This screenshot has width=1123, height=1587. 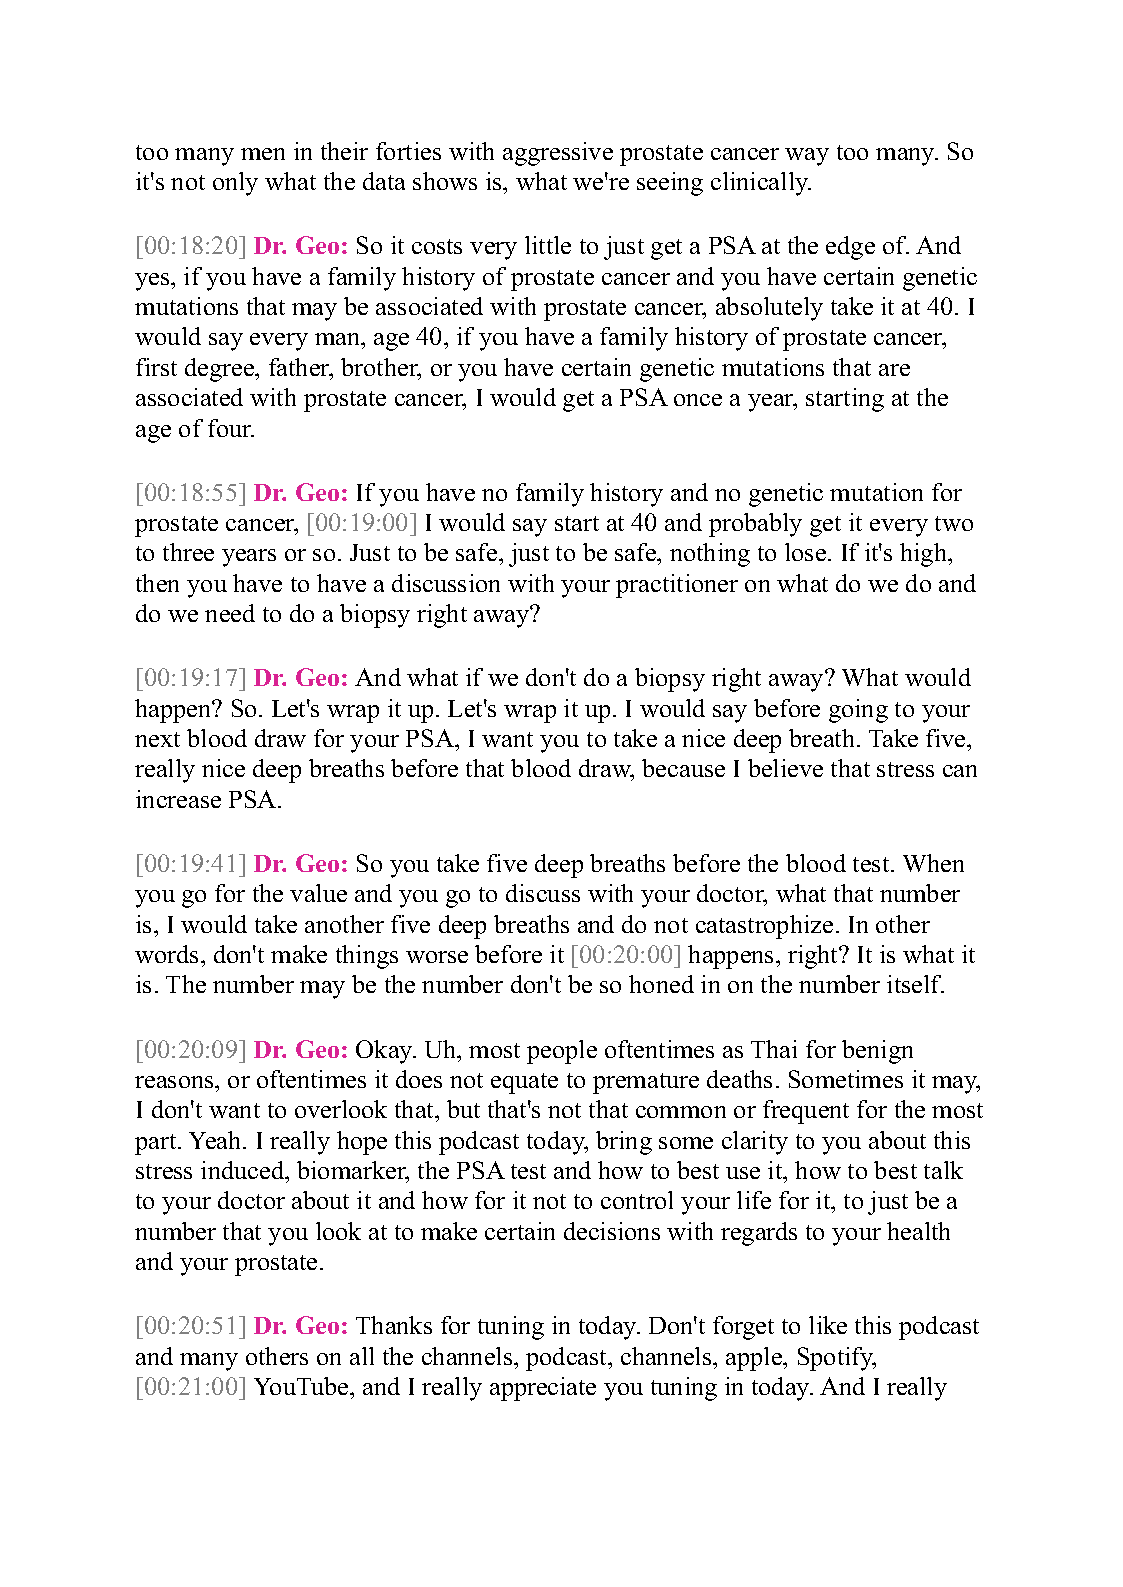 I want to click on once, so click(x=698, y=400).
